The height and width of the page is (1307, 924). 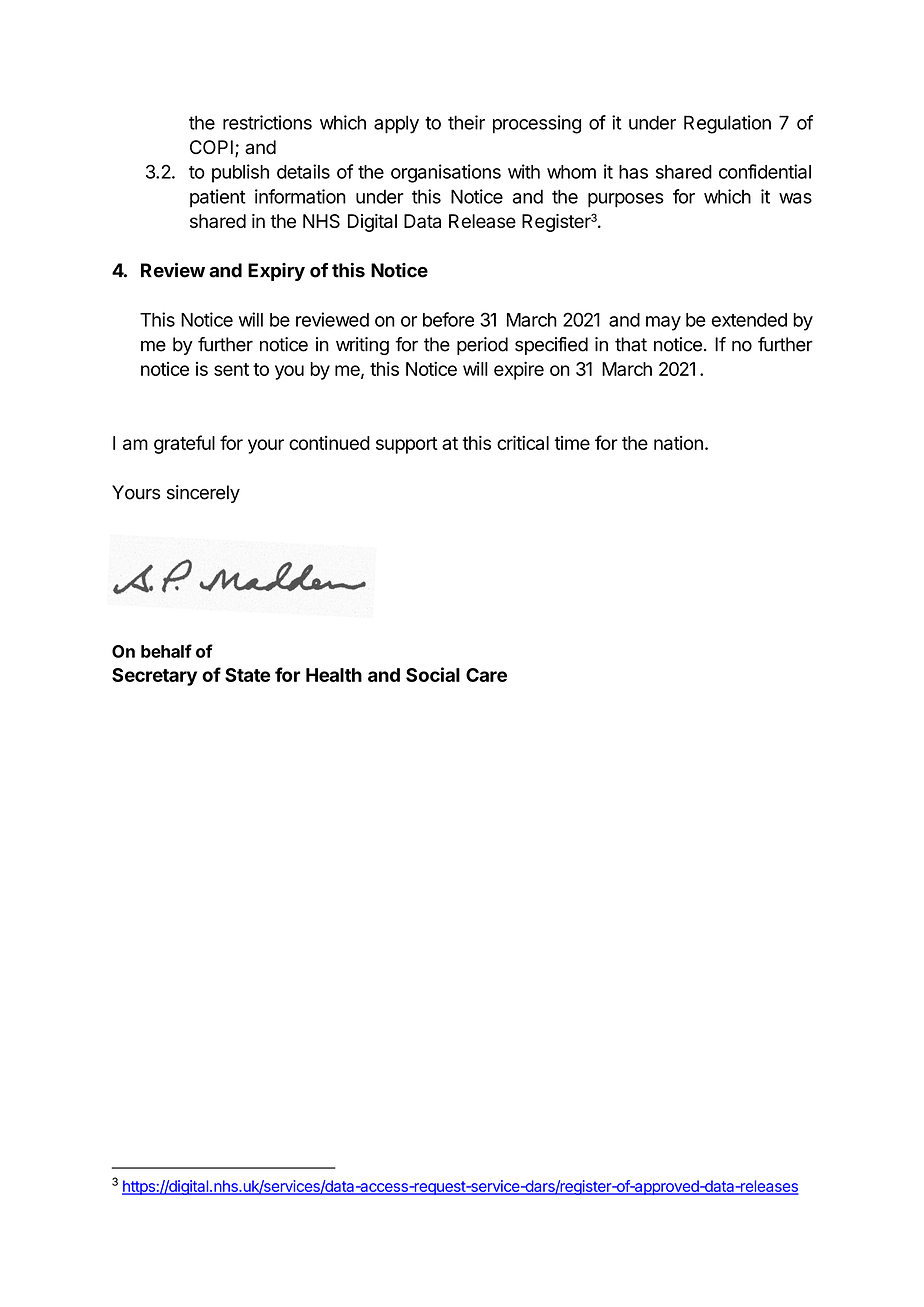 I want to click on State, so click(x=247, y=675).
